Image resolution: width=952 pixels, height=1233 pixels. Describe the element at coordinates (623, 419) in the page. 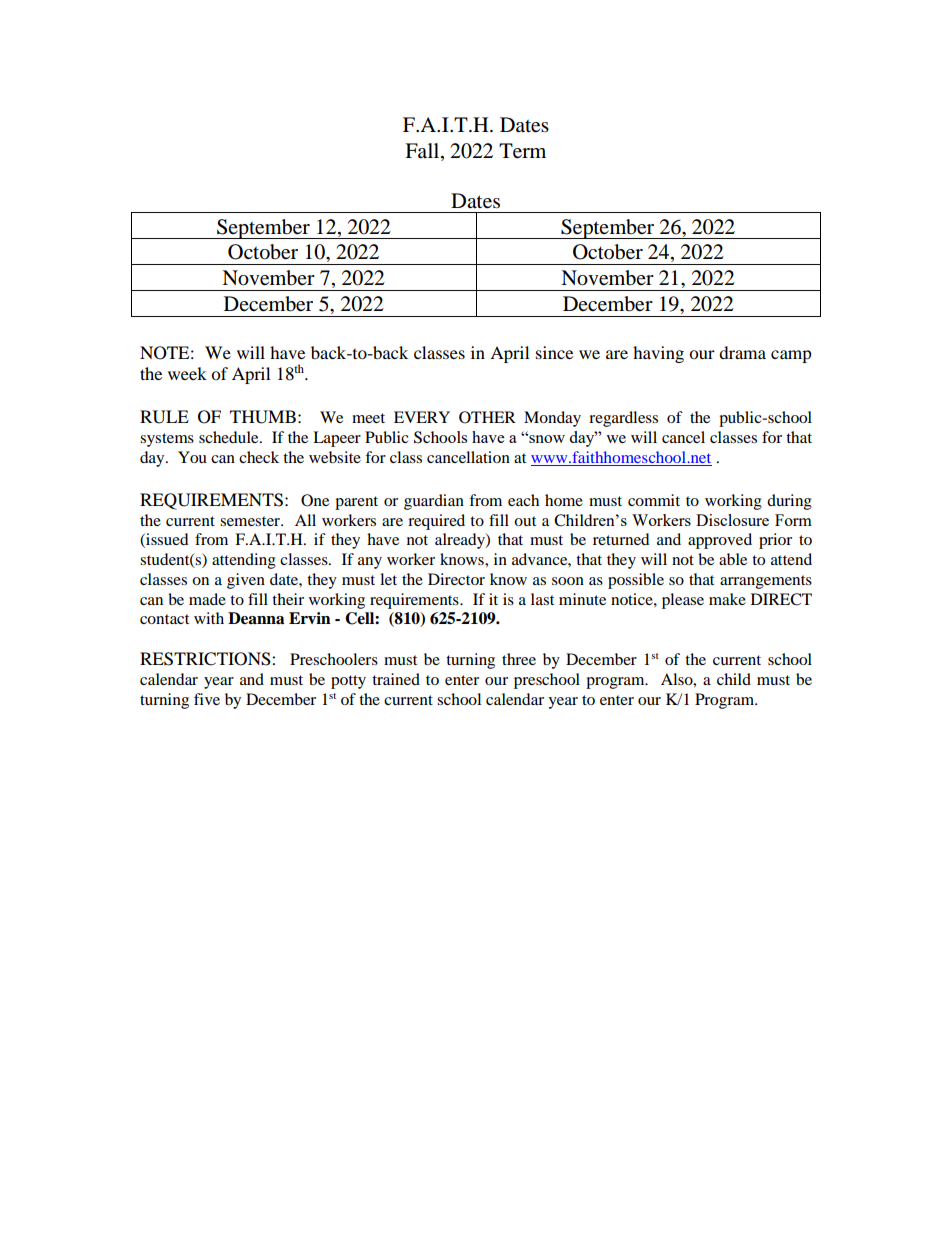

I see `regardless` at that location.
